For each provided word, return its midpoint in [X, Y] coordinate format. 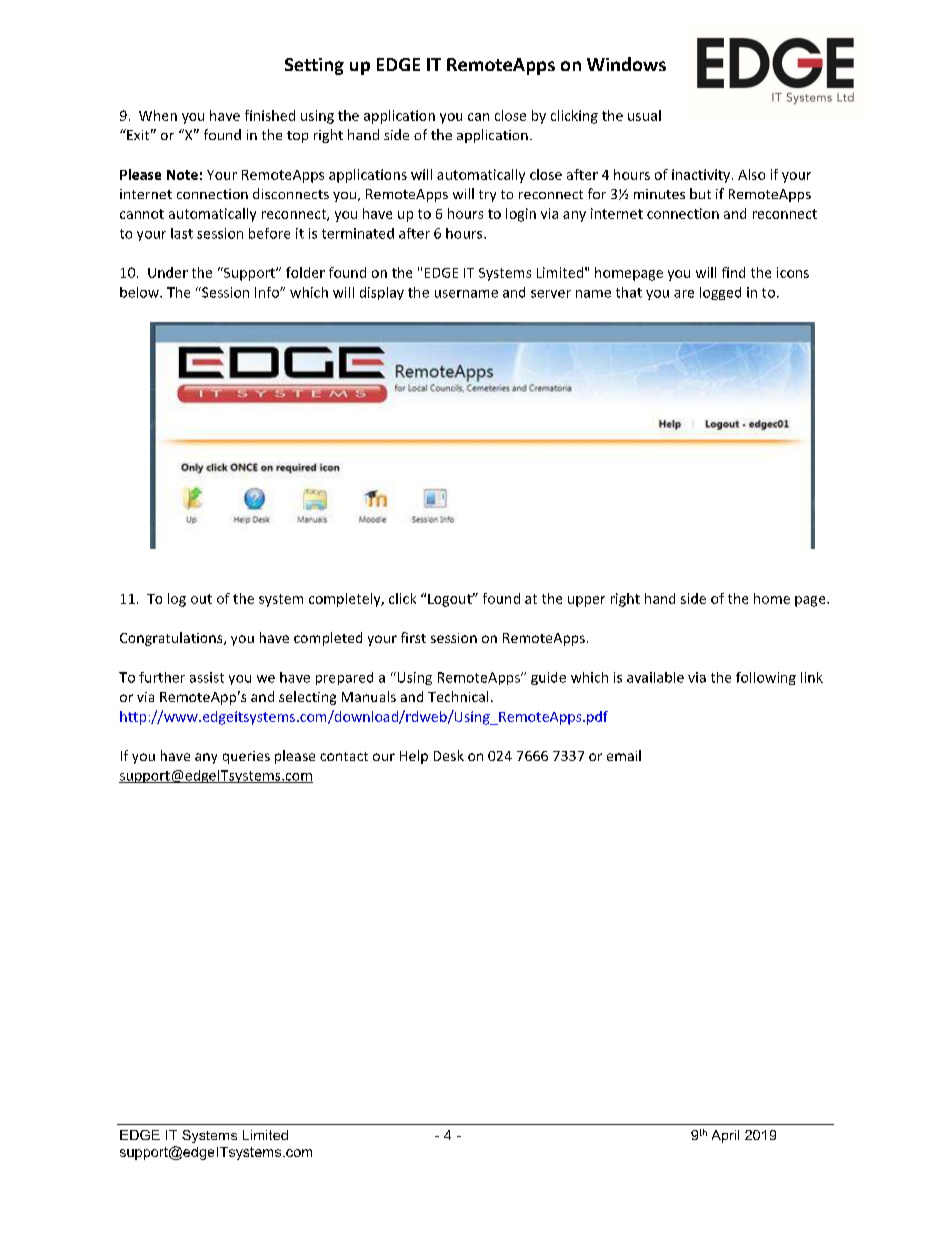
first [413, 637]
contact [344, 756]
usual [644, 115]
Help [414, 757]
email [624, 755]
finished [270, 115]
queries [246, 757]
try [487, 196]
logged [720, 293]
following [766, 678]
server [551, 294]
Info [268, 292]
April [725, 1136]
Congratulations [172, 639]
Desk [449, 755]
